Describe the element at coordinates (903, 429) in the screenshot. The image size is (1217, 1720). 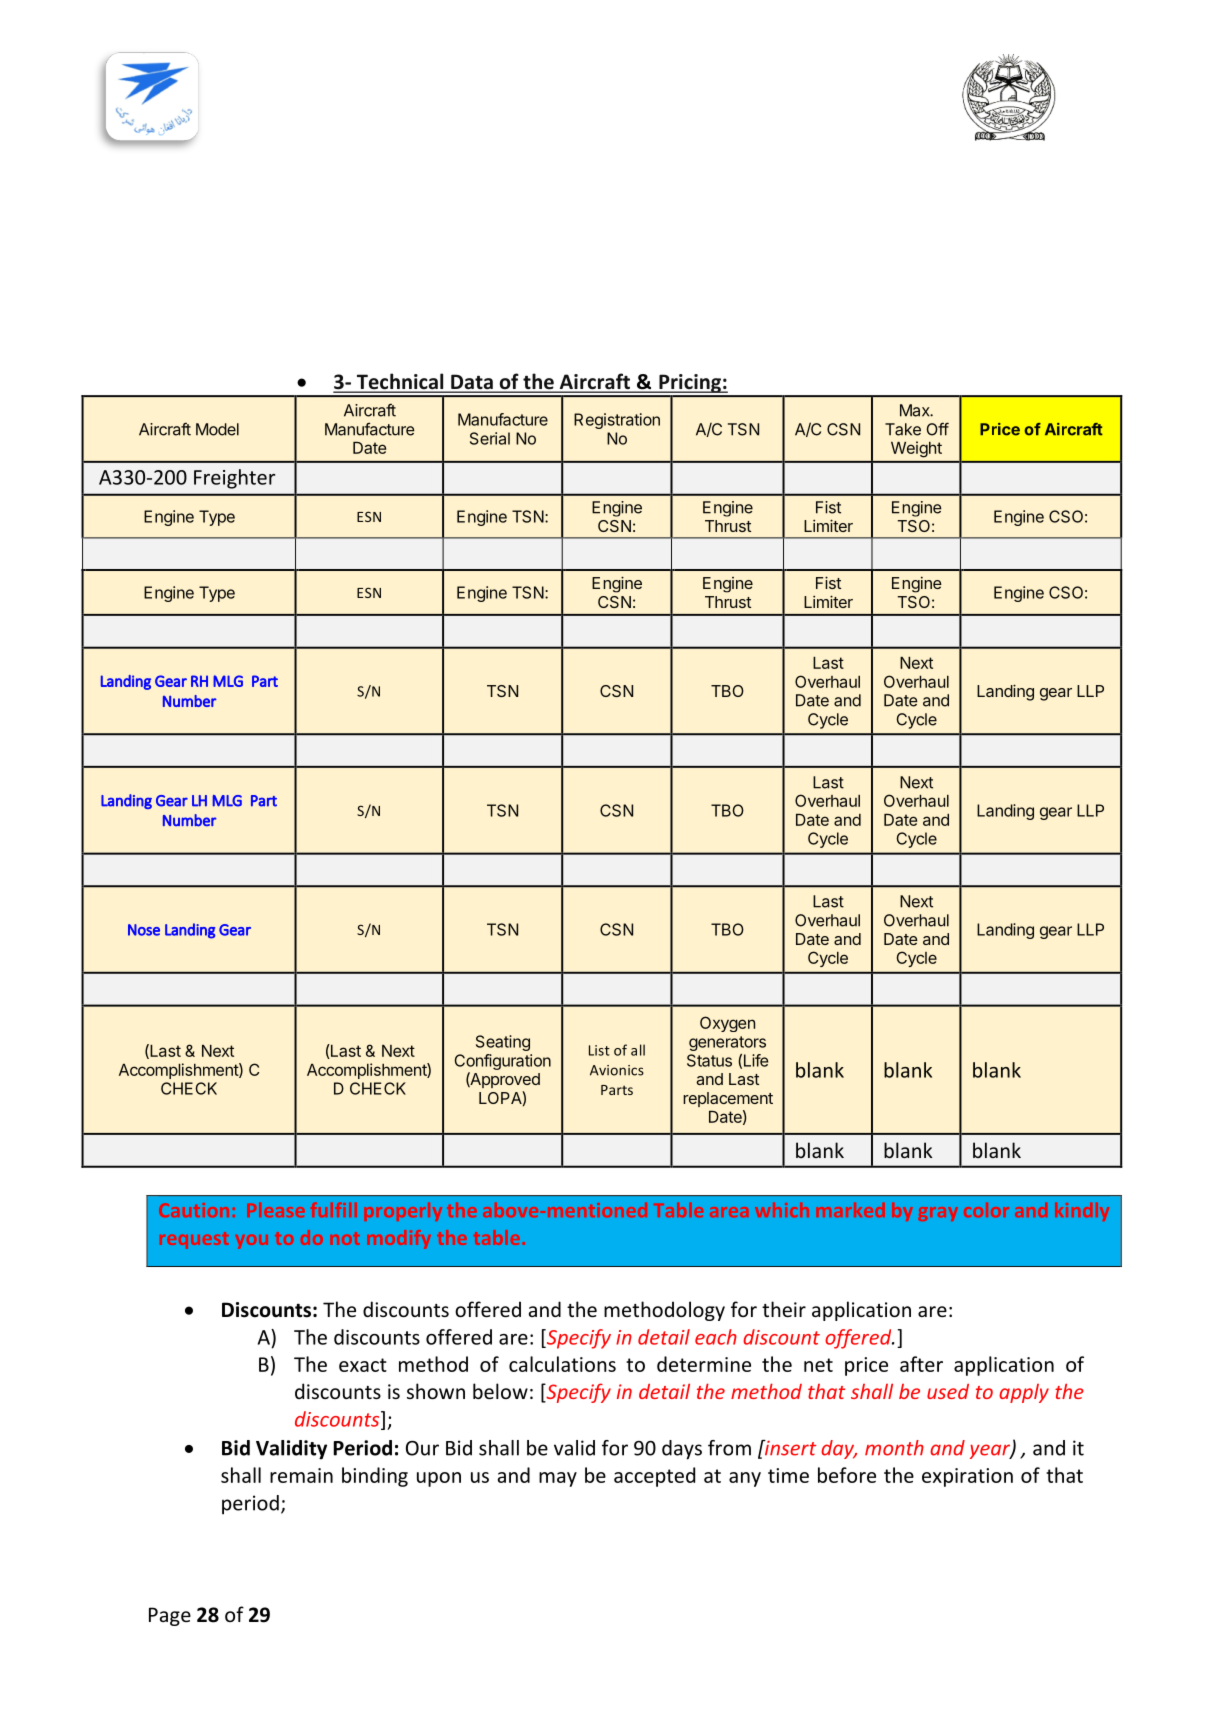
I see `Take` at that location.
